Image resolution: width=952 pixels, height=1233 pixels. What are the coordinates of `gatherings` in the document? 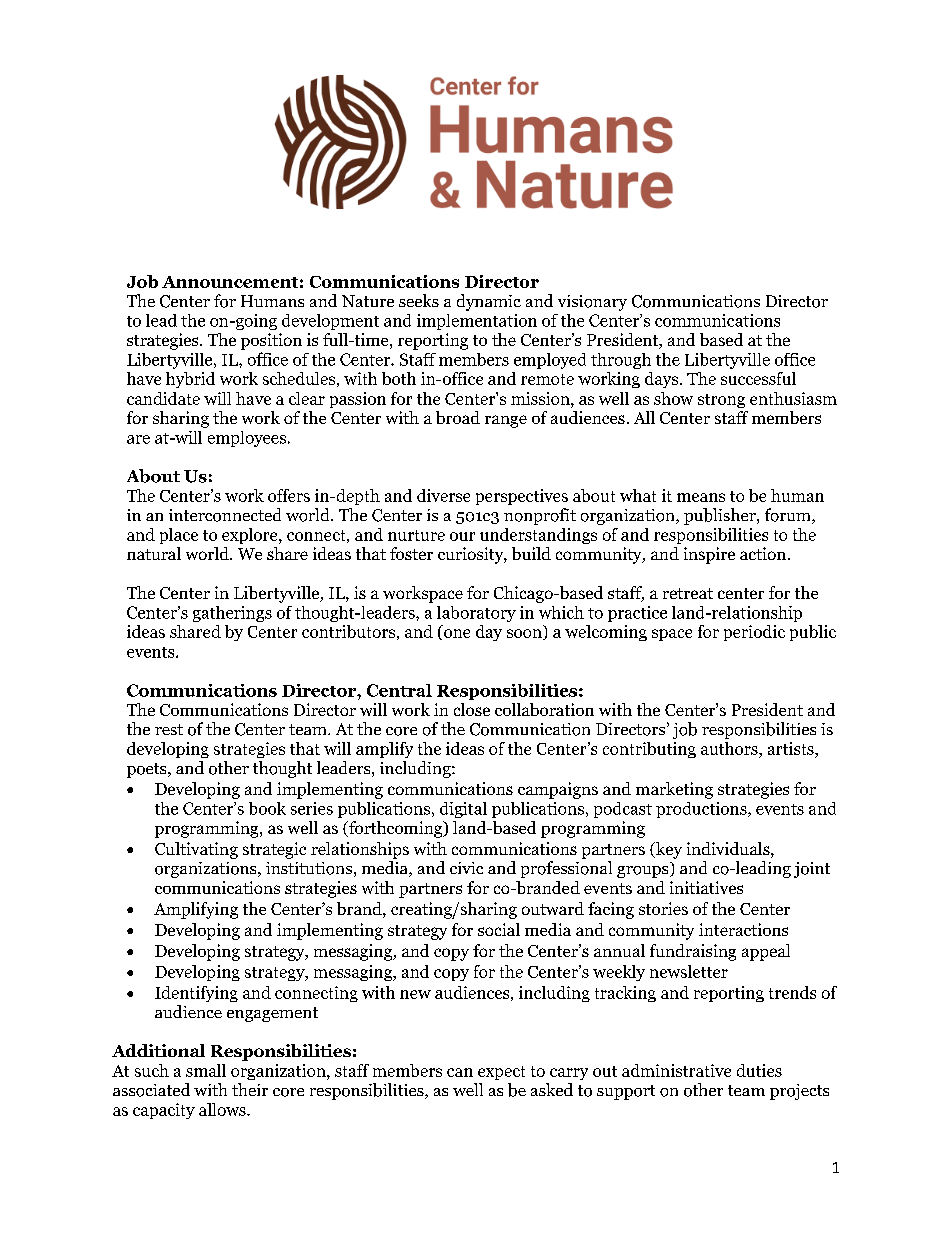 It's located at (232, 614).
